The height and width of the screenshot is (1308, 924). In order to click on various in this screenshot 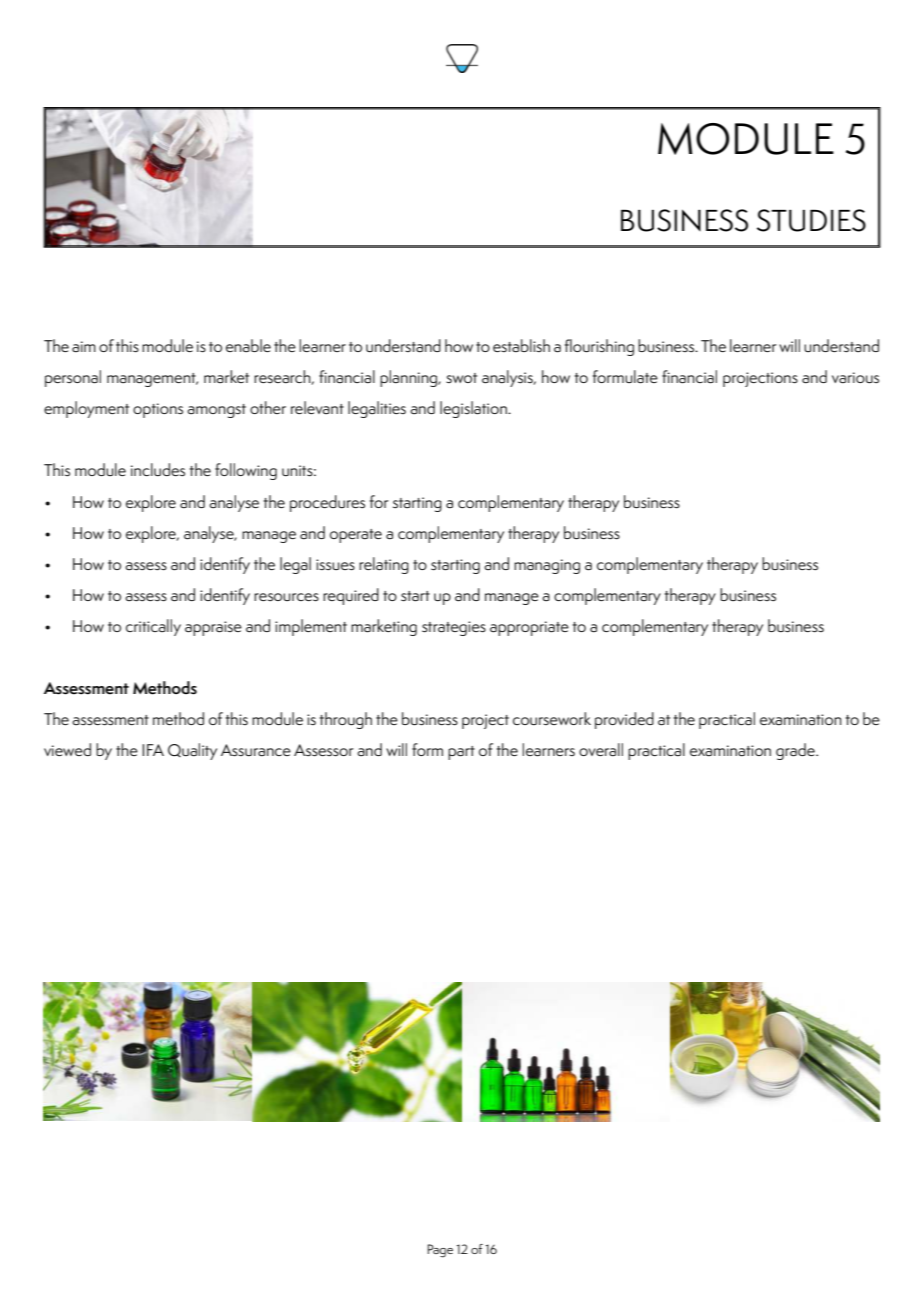, I will do `click(855, 378)`.
